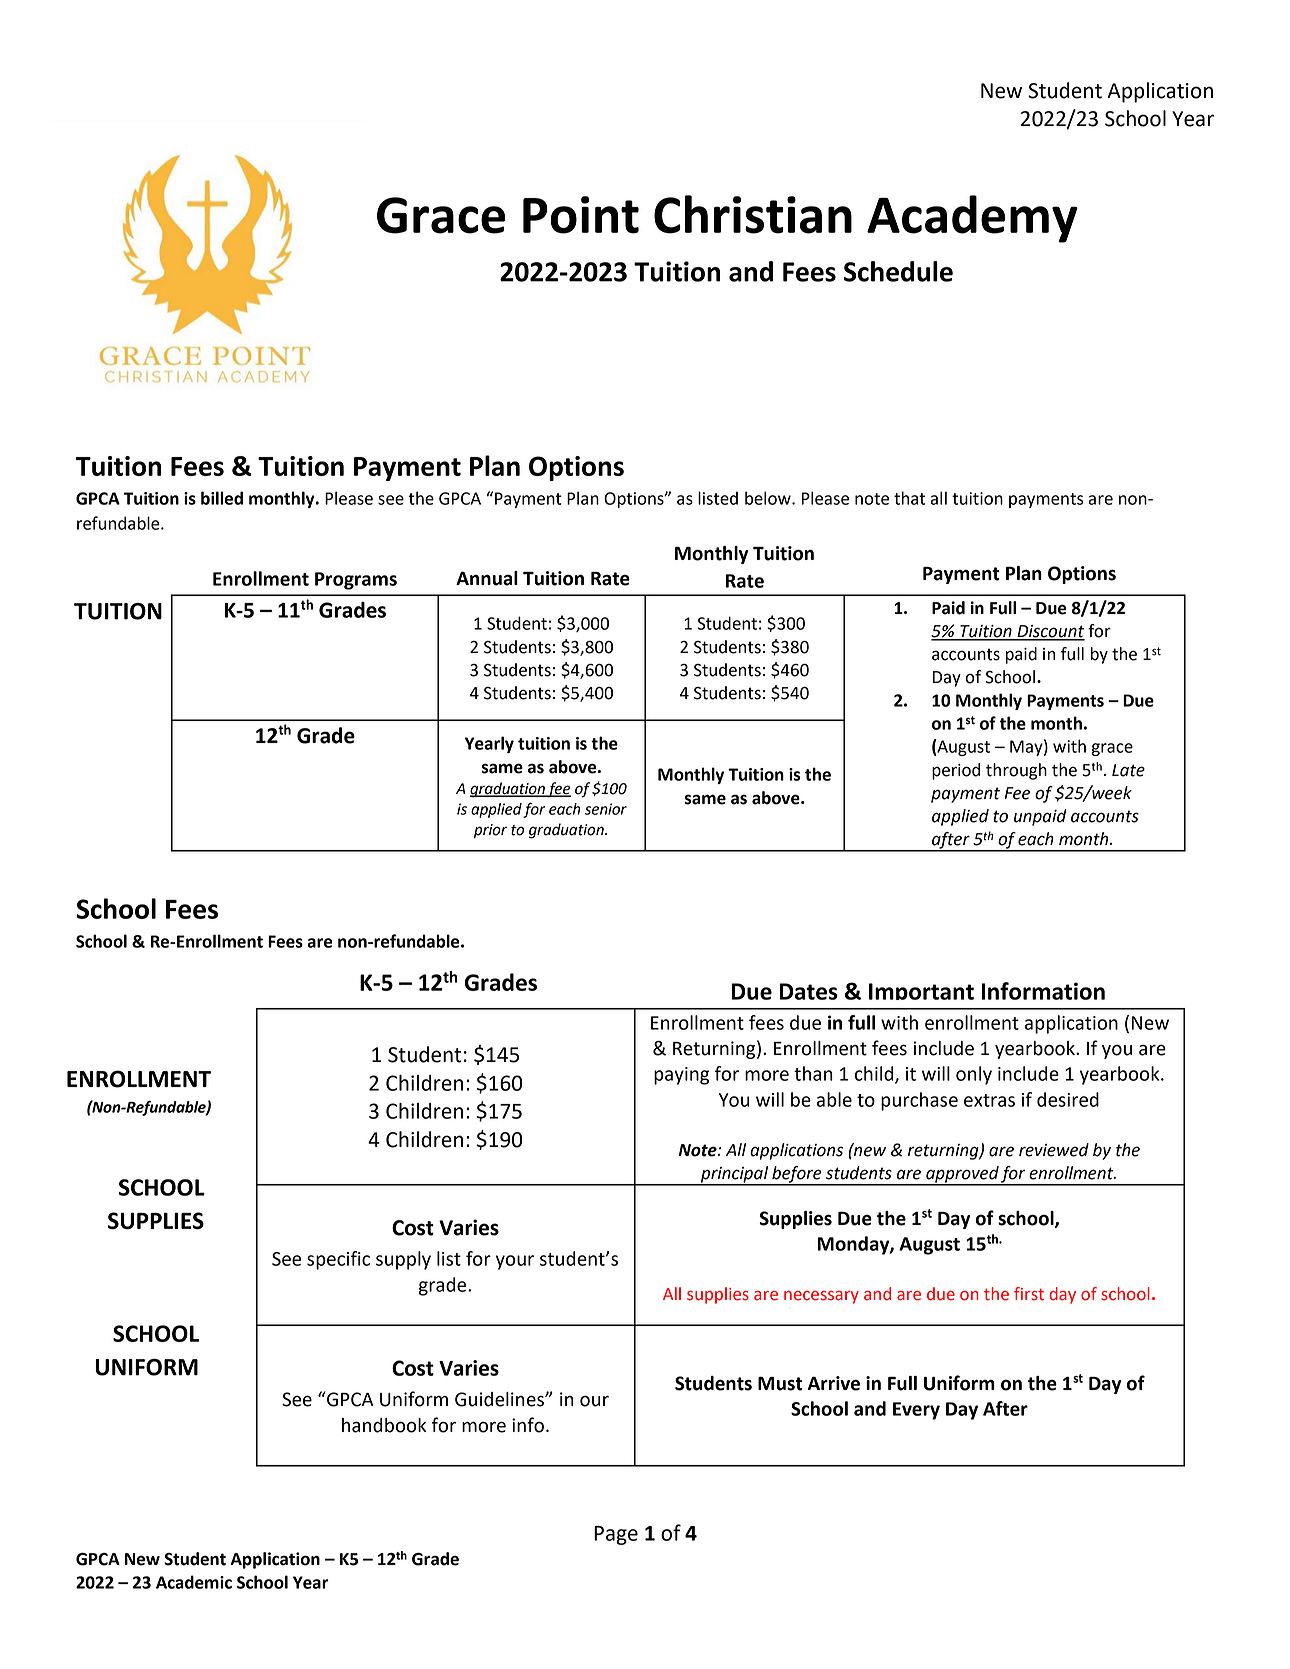  I want to click on Programs, so click(356, 581).
